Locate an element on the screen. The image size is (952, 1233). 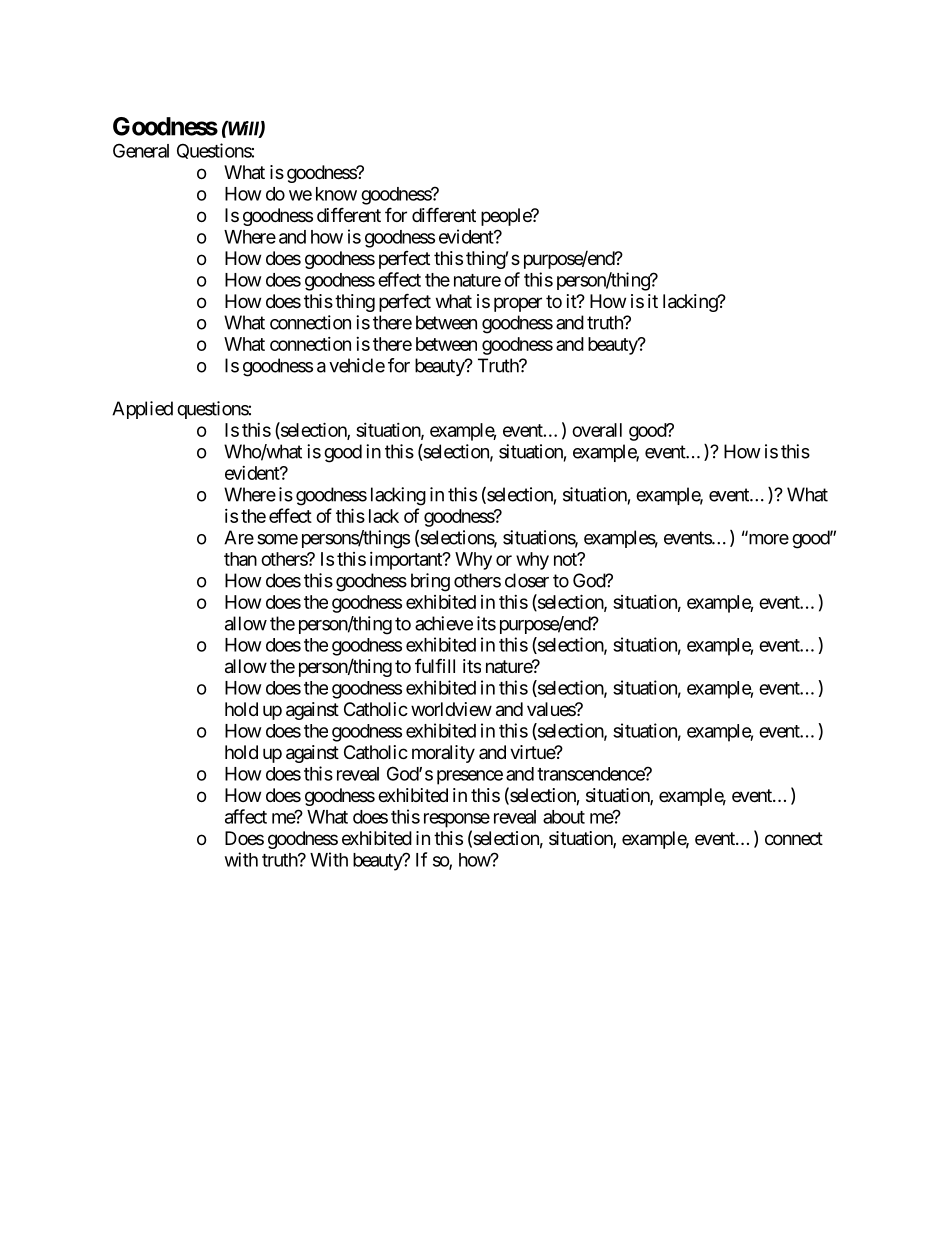
than is located at coordinates (240, 559).
